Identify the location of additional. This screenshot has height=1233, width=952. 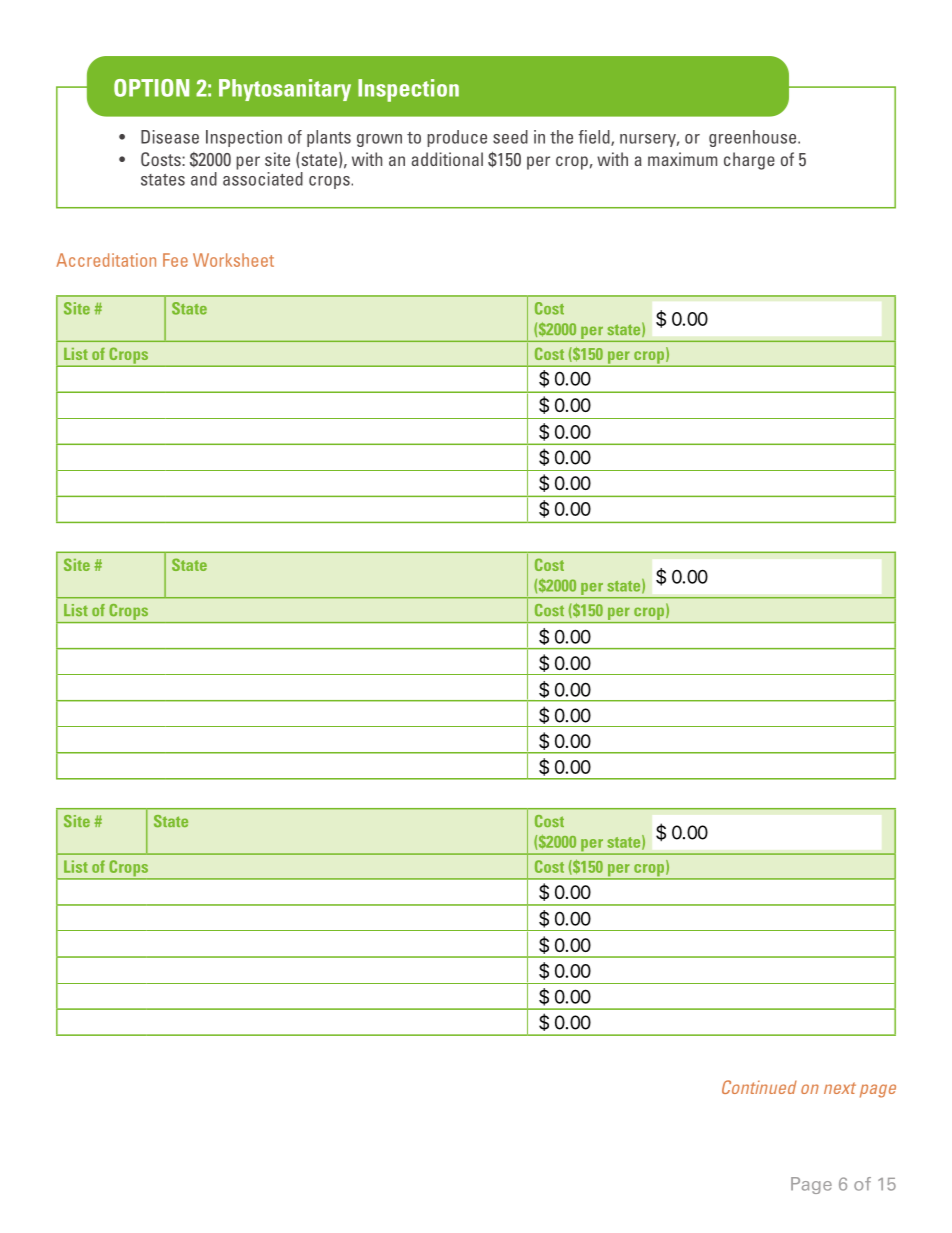
(447, 159).
